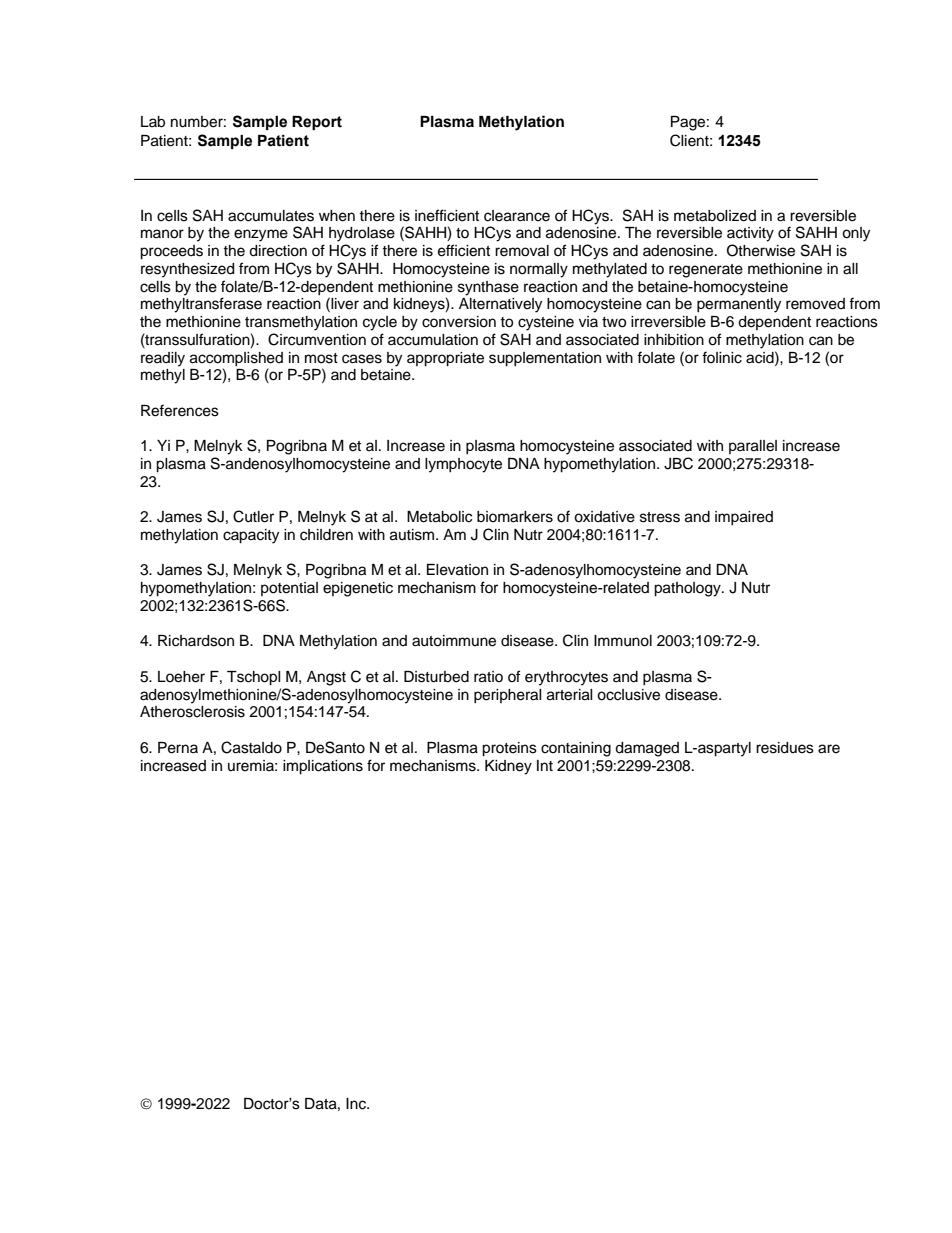 Image resolution: width=952 pixels, height=1233 pixels. Describe the element at coordinates (236, 359) in the screenshot. I see `accomplished` at that location.
